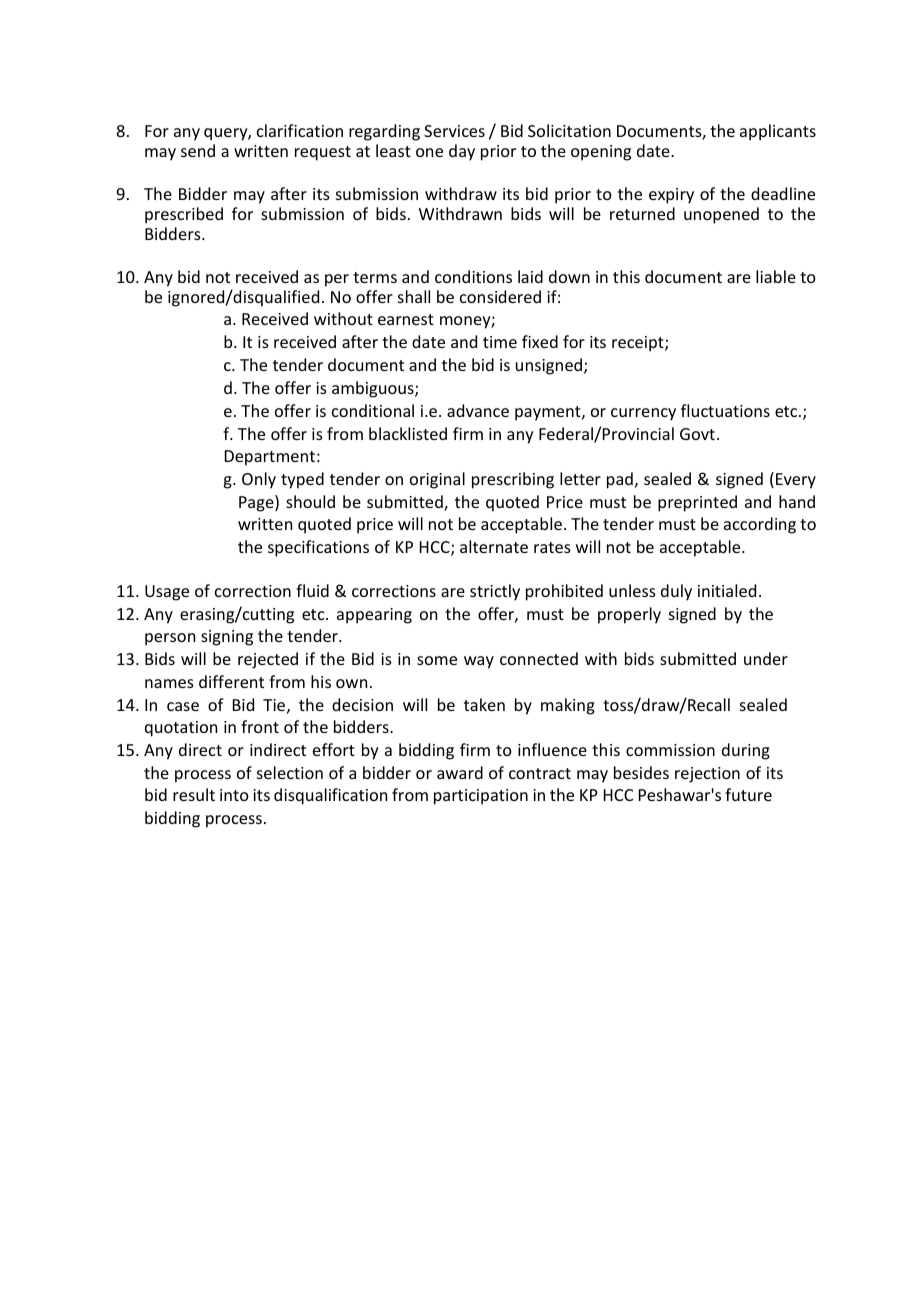 This page has height=1307, width=924. What do you see at coordinates (312, 590) in the page?
I see `fluid` at bounding box center [312, 590].
